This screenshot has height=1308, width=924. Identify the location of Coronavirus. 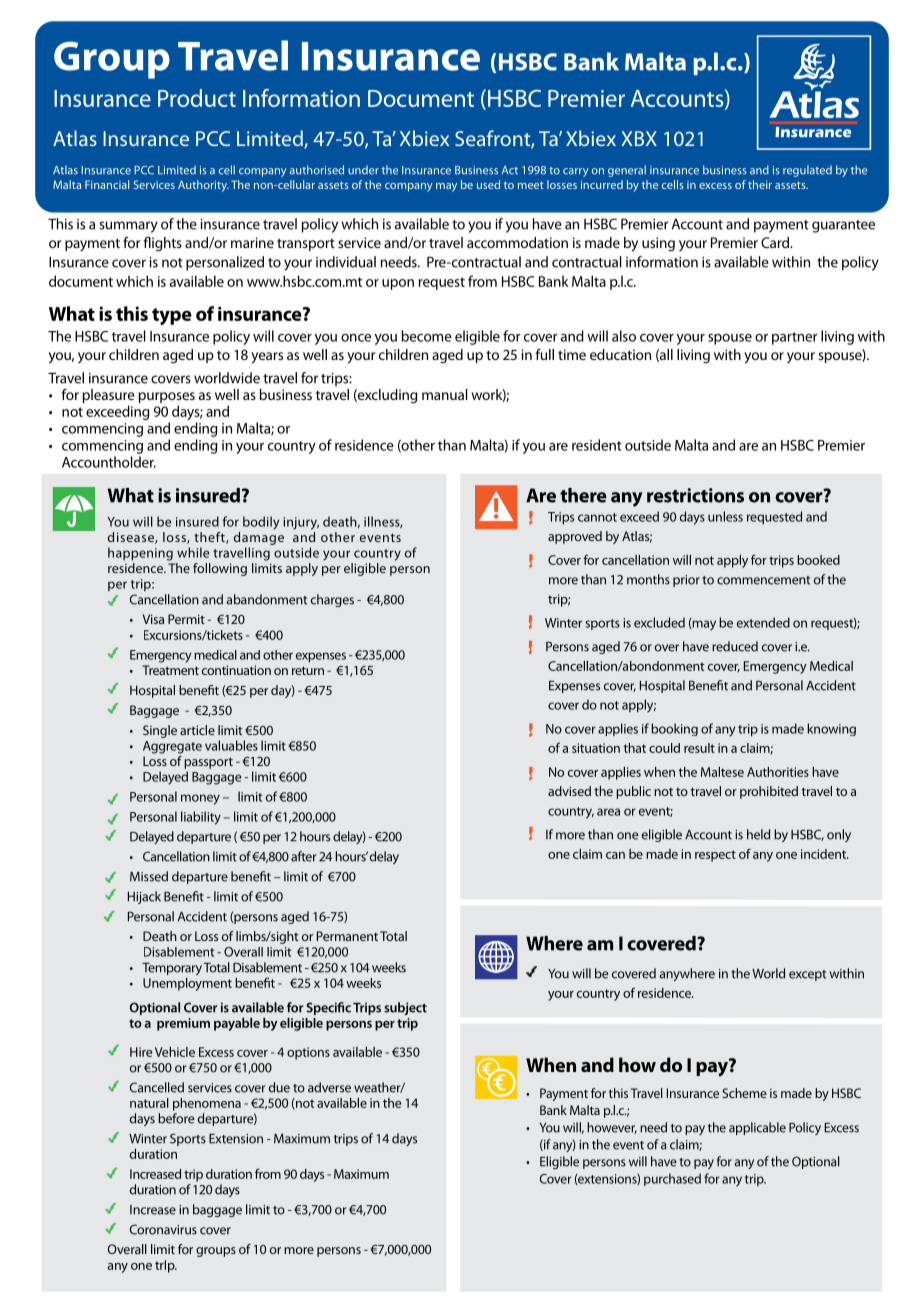
(163, 1229).
